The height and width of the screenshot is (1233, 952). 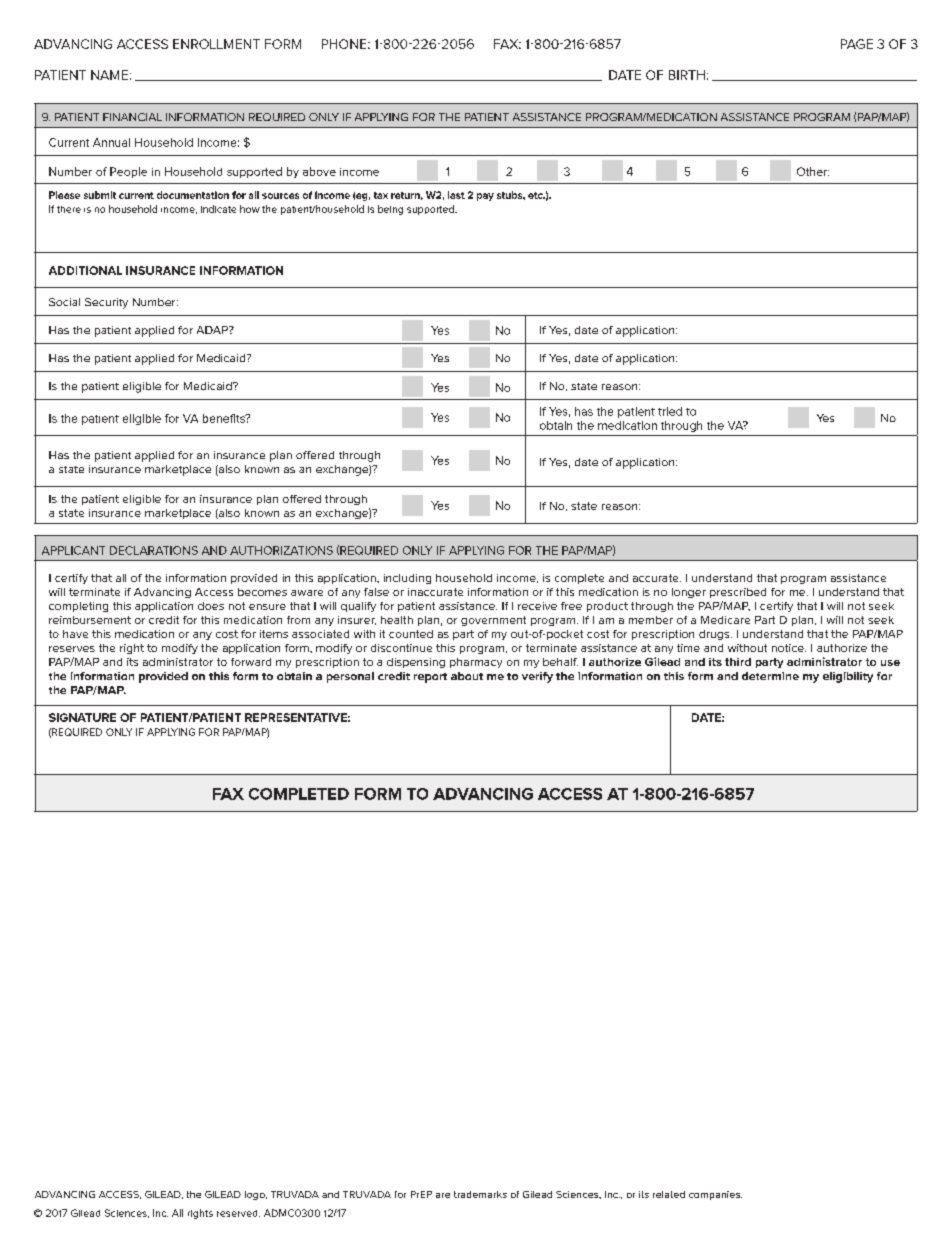 I want to click on report, so click(x=430, y=678).
